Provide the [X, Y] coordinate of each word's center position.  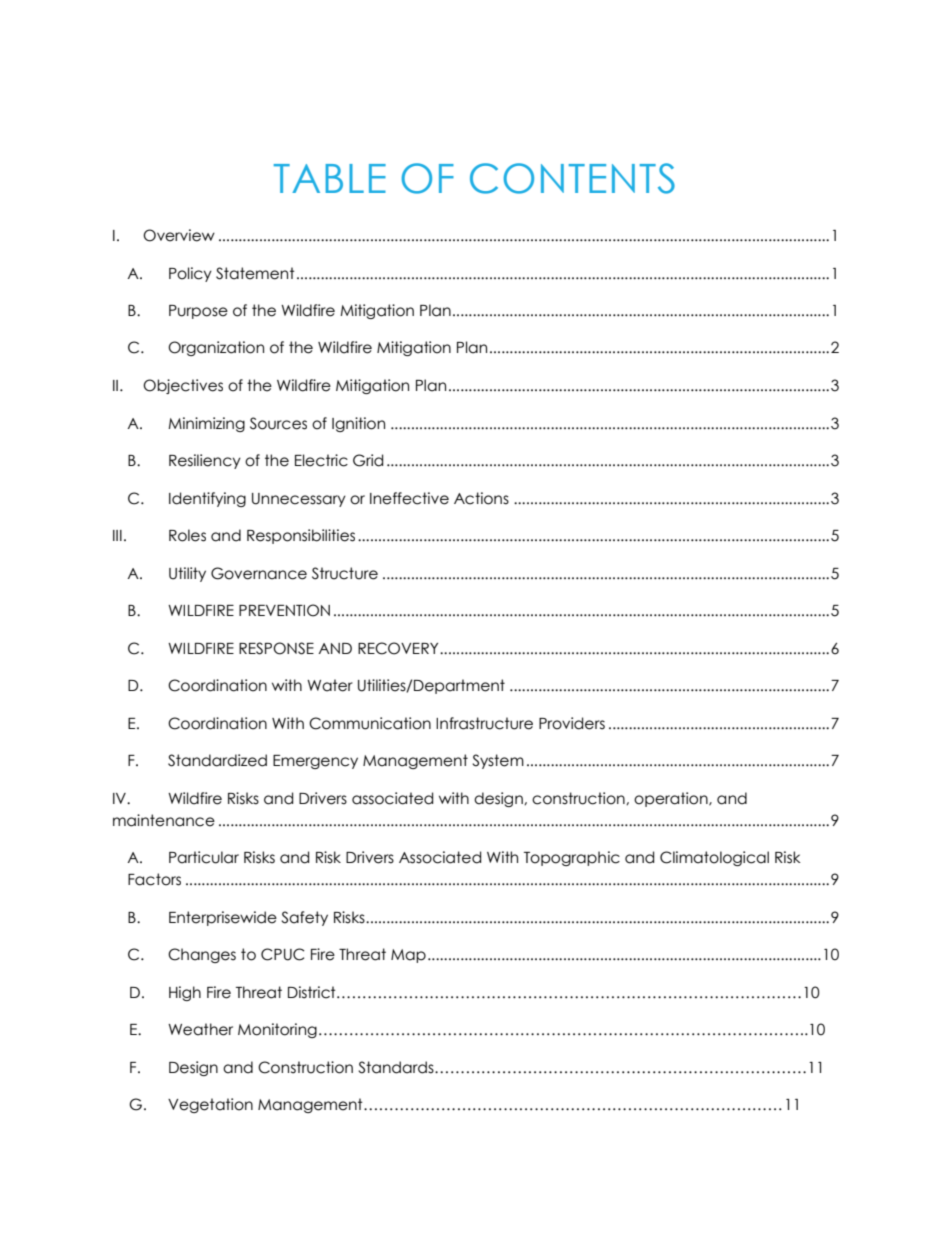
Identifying [207, 499]
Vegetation [210, 1105]
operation [672, 799]
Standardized [217, 760]
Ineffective [409, 498]
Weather [200, 1029]
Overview [179, 235]
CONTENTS [572, 178]
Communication [370, 723]
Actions [481, 498]
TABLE [330, 178]
